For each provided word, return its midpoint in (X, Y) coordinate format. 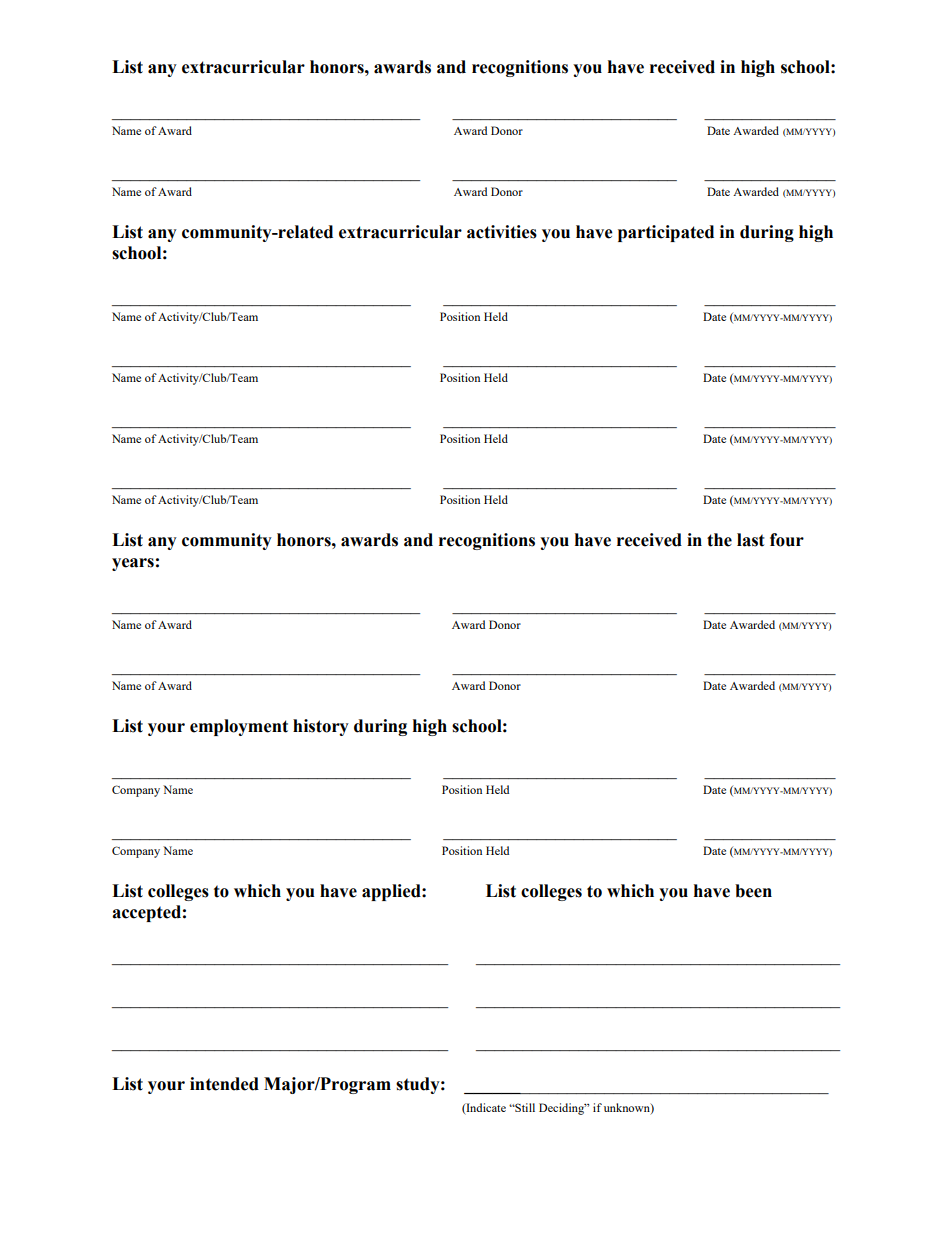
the (719, 540)
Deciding (563, 1109)
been (753, 891)
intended (224, 1084)
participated (666, 233)
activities (502, 232)
